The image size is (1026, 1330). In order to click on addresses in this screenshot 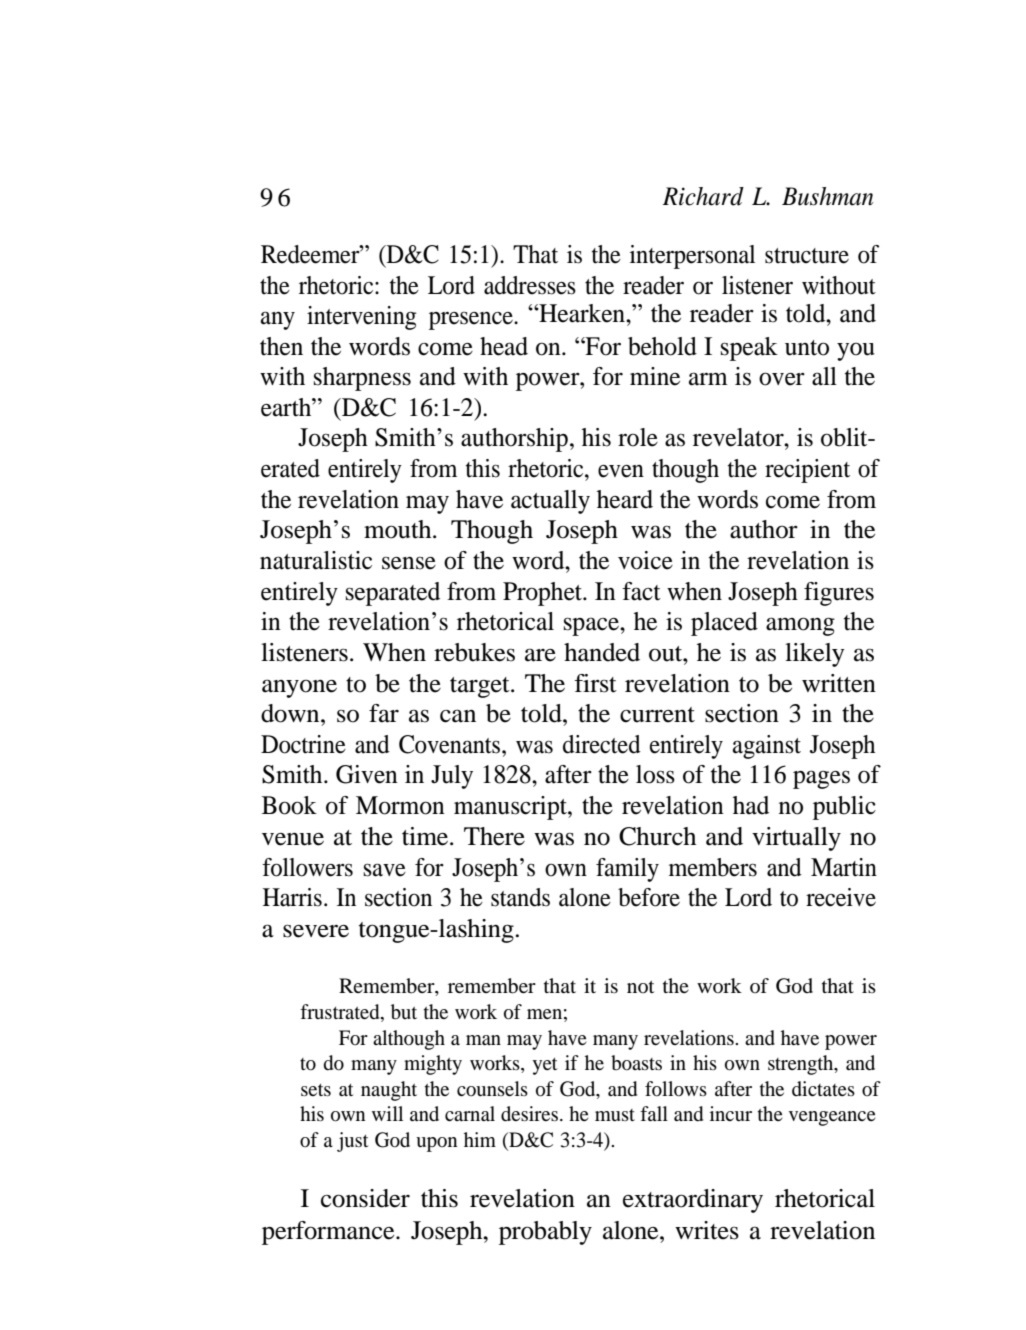, I will do `click(530, 285)`.
